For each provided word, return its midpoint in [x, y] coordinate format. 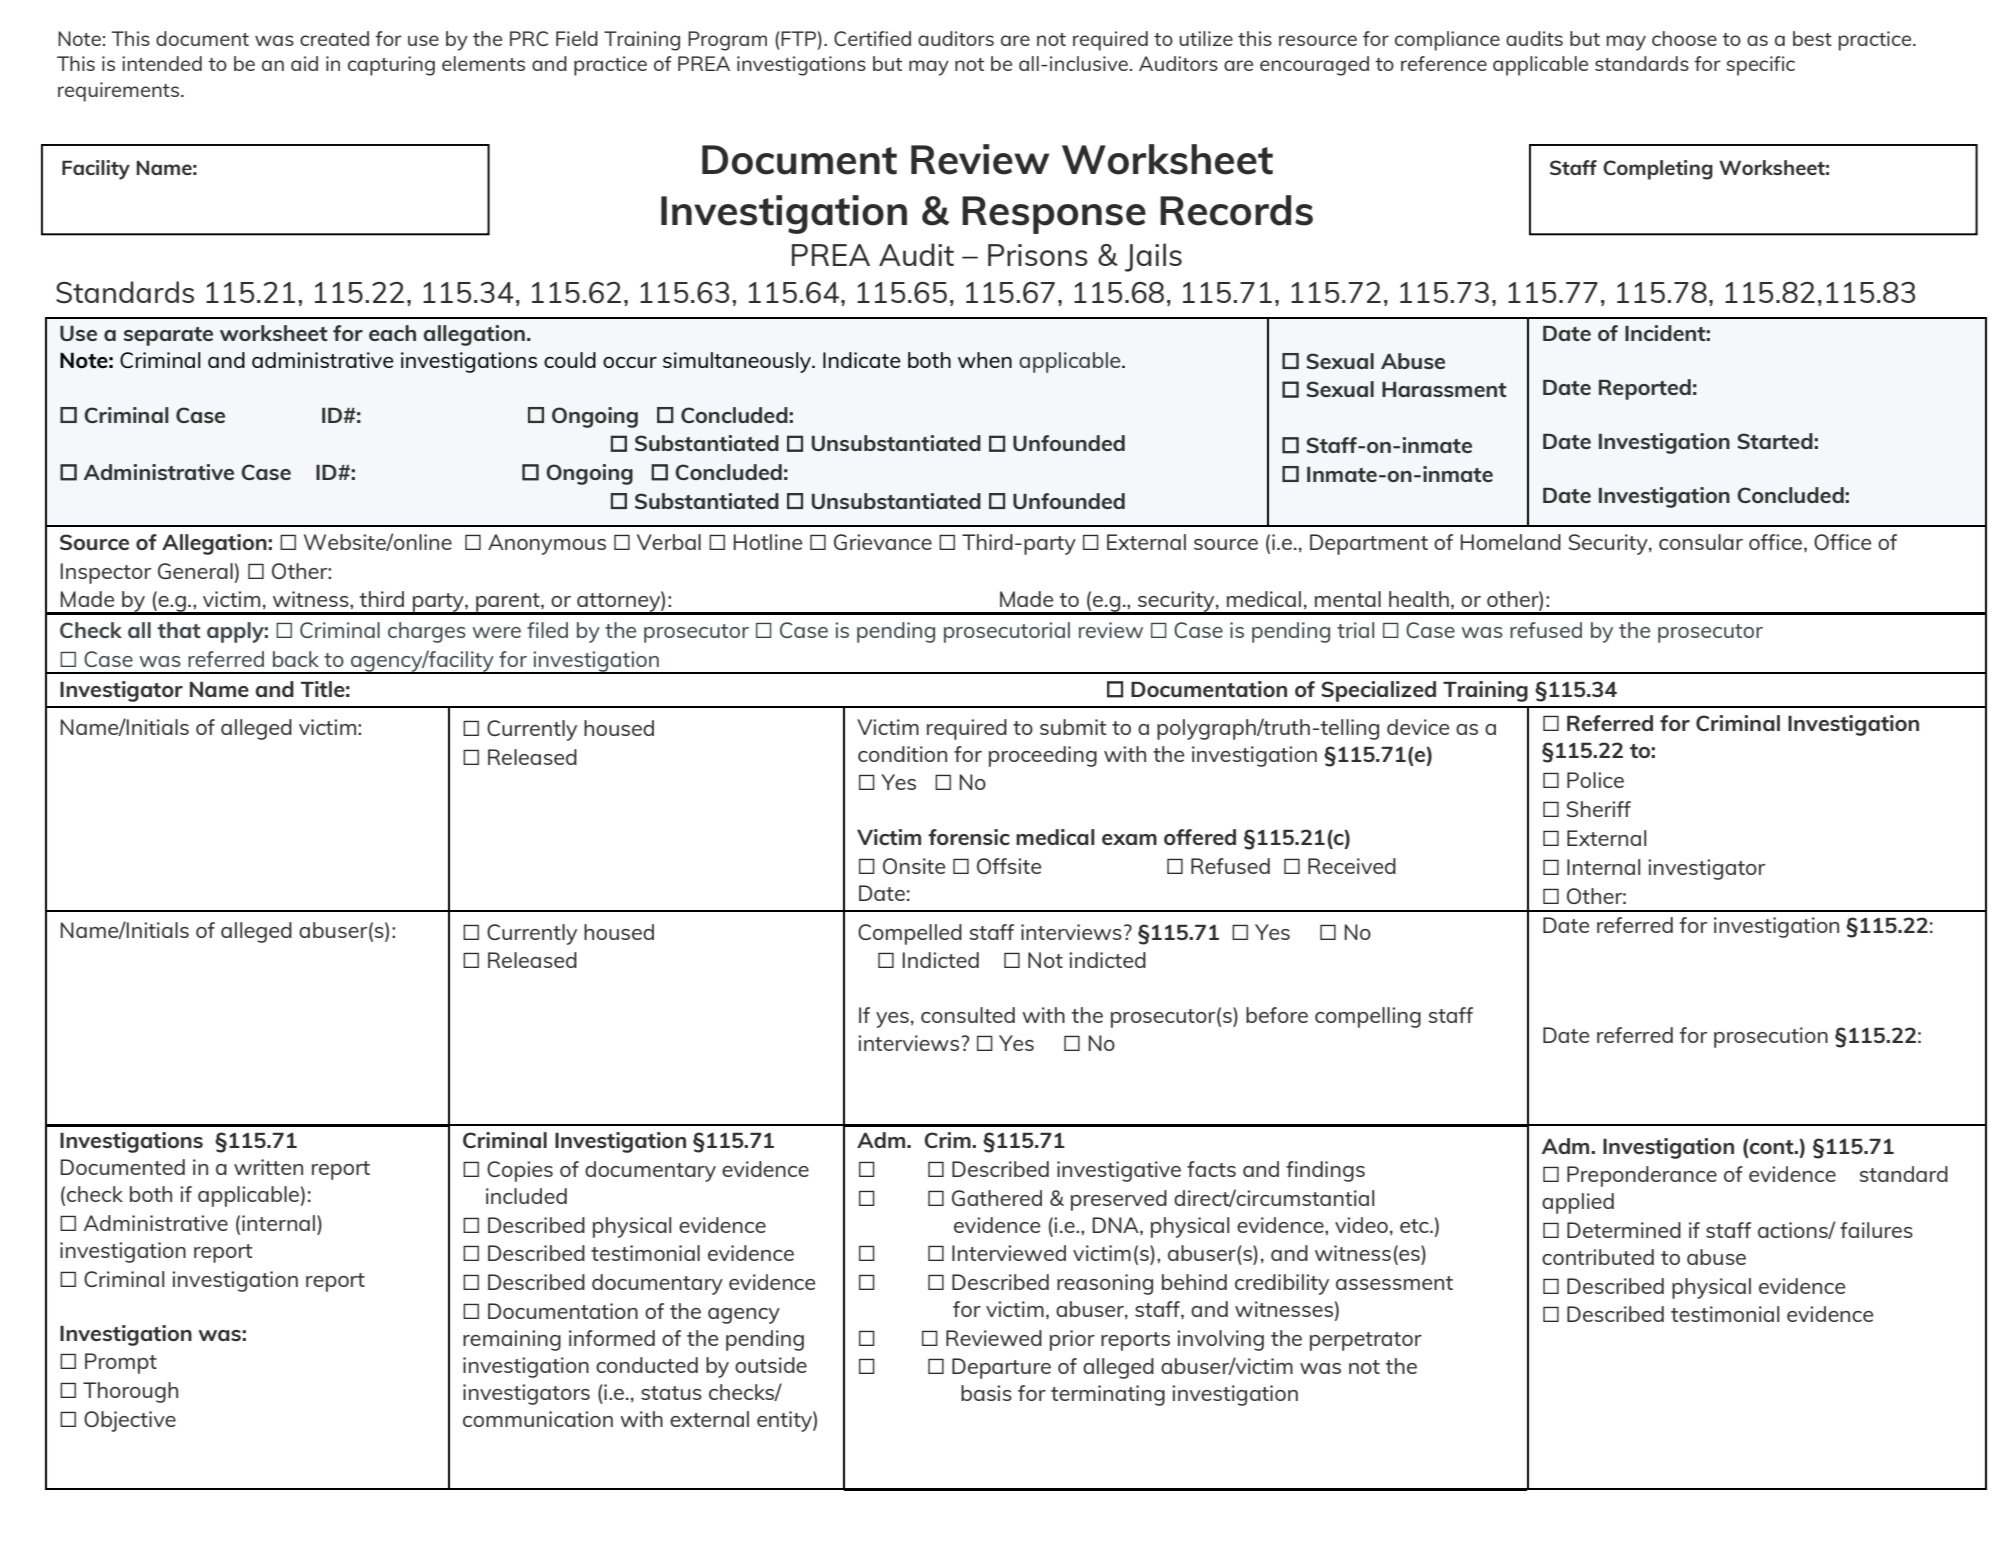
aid [304, 63]
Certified [872, 38]
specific [1760, 66]
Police [1595, 780]
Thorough [130, 1392]
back [296, 659]
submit [1073, 727]
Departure [1001, 1368]
